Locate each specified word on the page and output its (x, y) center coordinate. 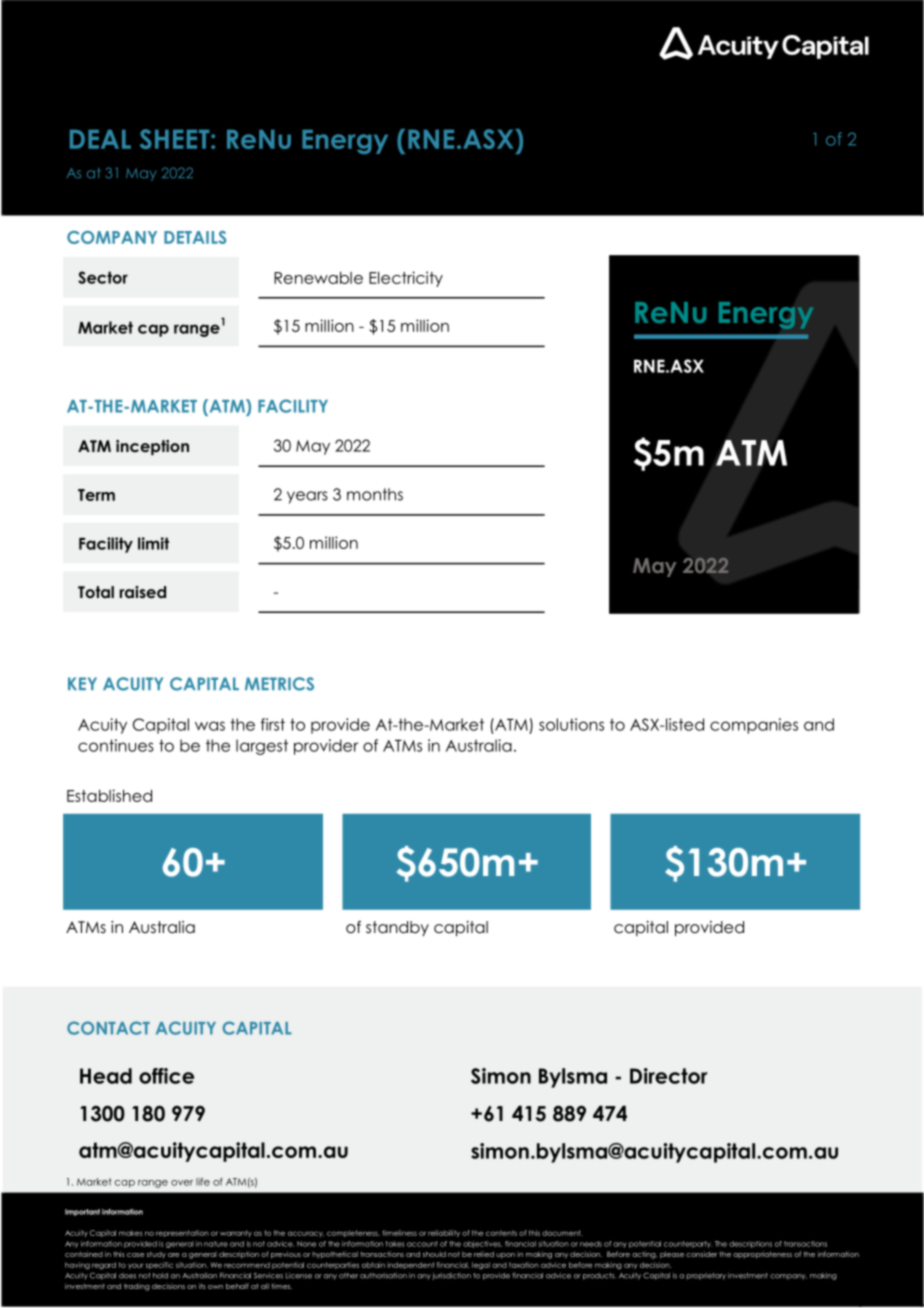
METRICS (279, 684)
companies (754, 726)
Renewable (318, 278)
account (422, 1244)
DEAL (100, 139)
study (156, 1254)
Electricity (406, 279)
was (210, 726)
